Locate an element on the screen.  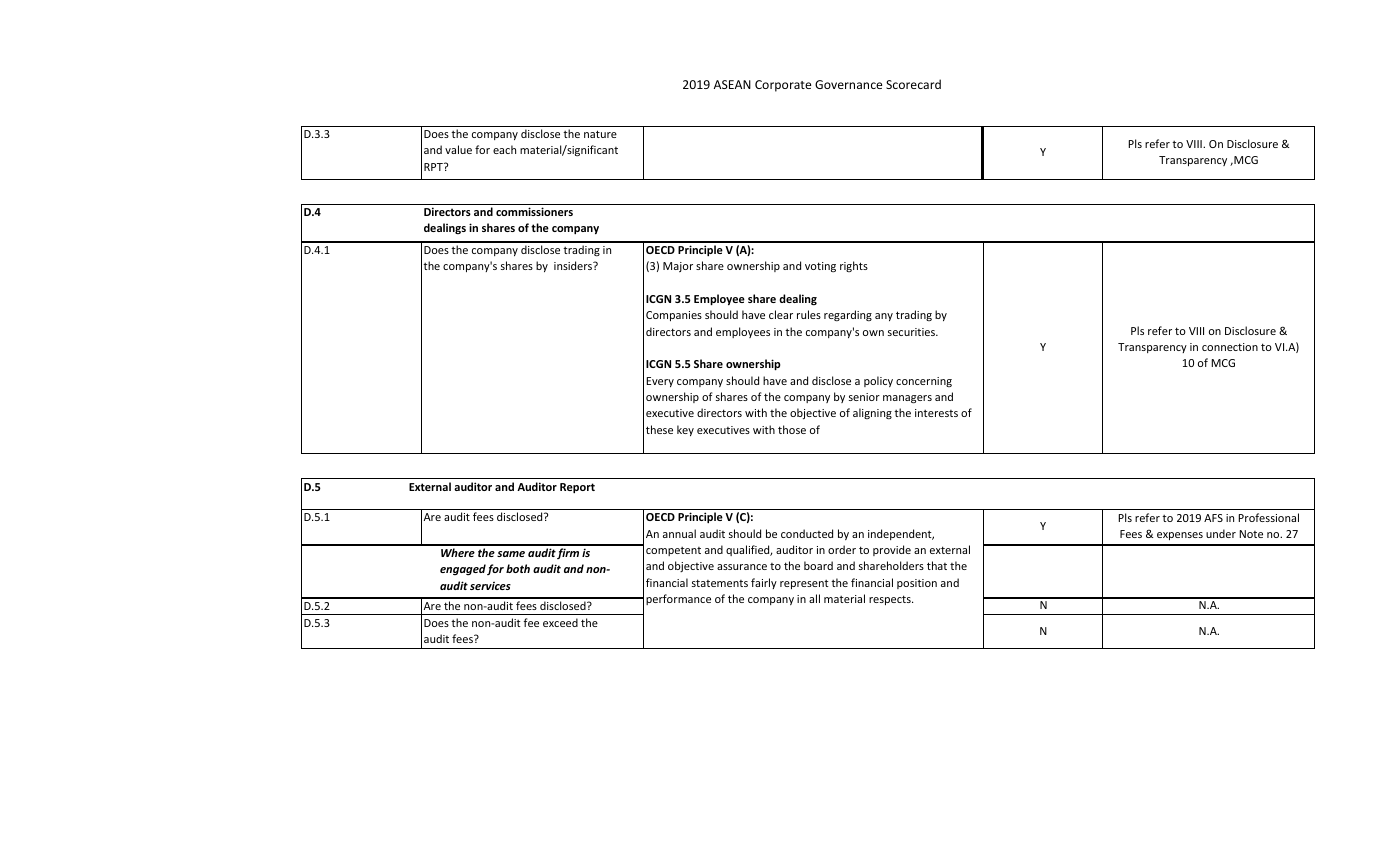
Every is located at coordinates (660, 382).
